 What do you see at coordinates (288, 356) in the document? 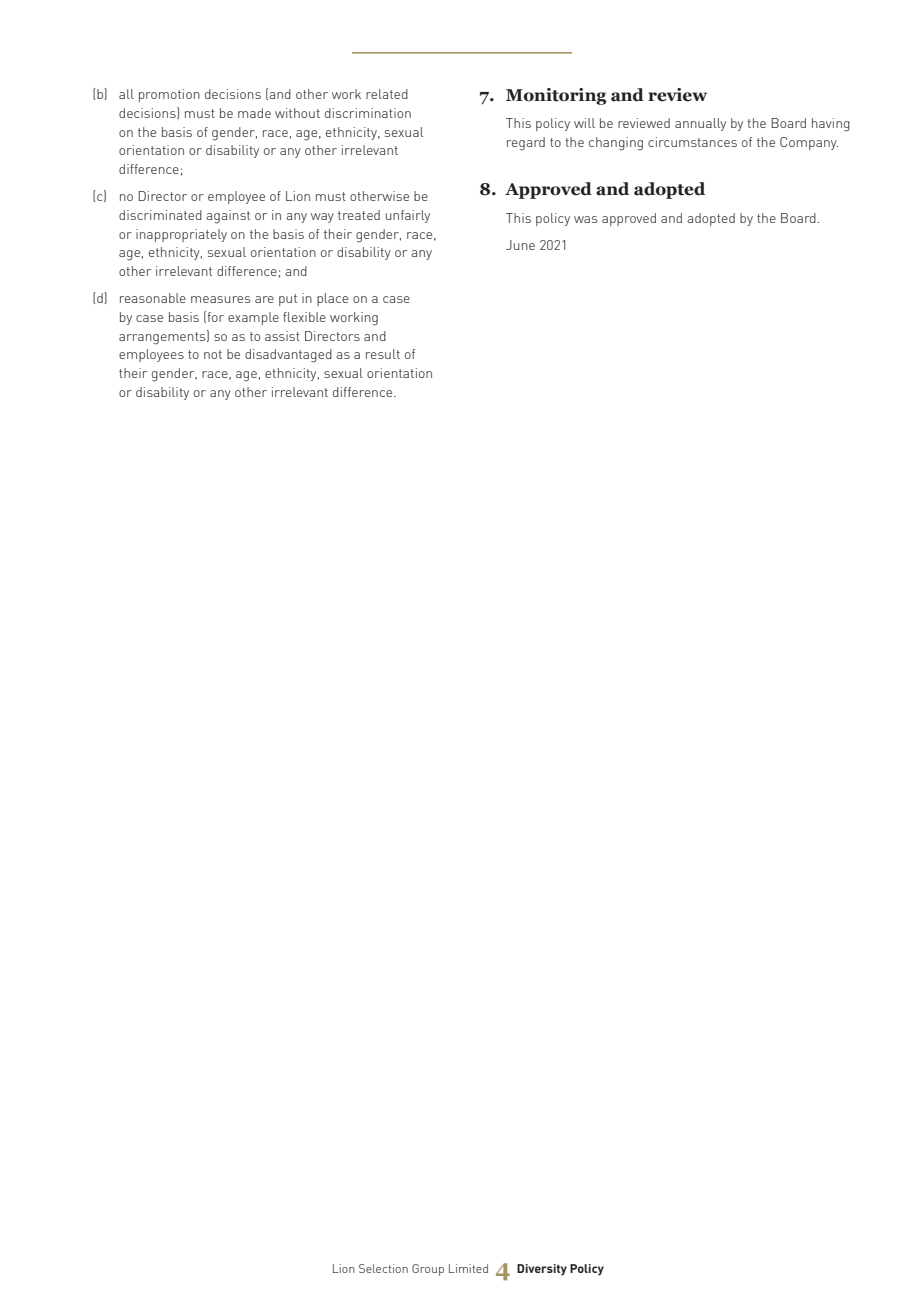
I see `disadvantaged` at bounding box center [288, 356].
